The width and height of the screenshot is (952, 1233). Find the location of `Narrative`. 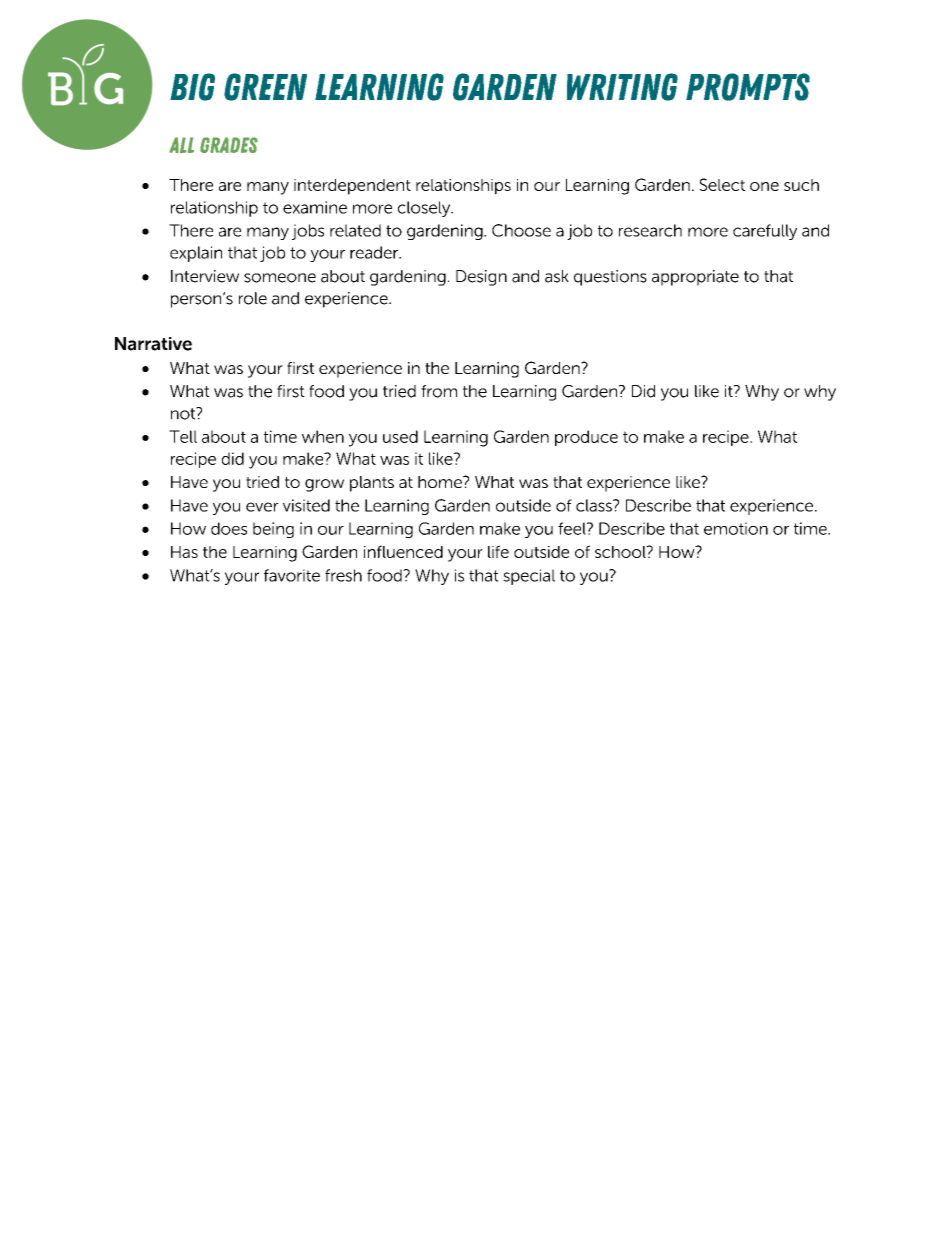

Narrative is located at coordinates (153, 344).
